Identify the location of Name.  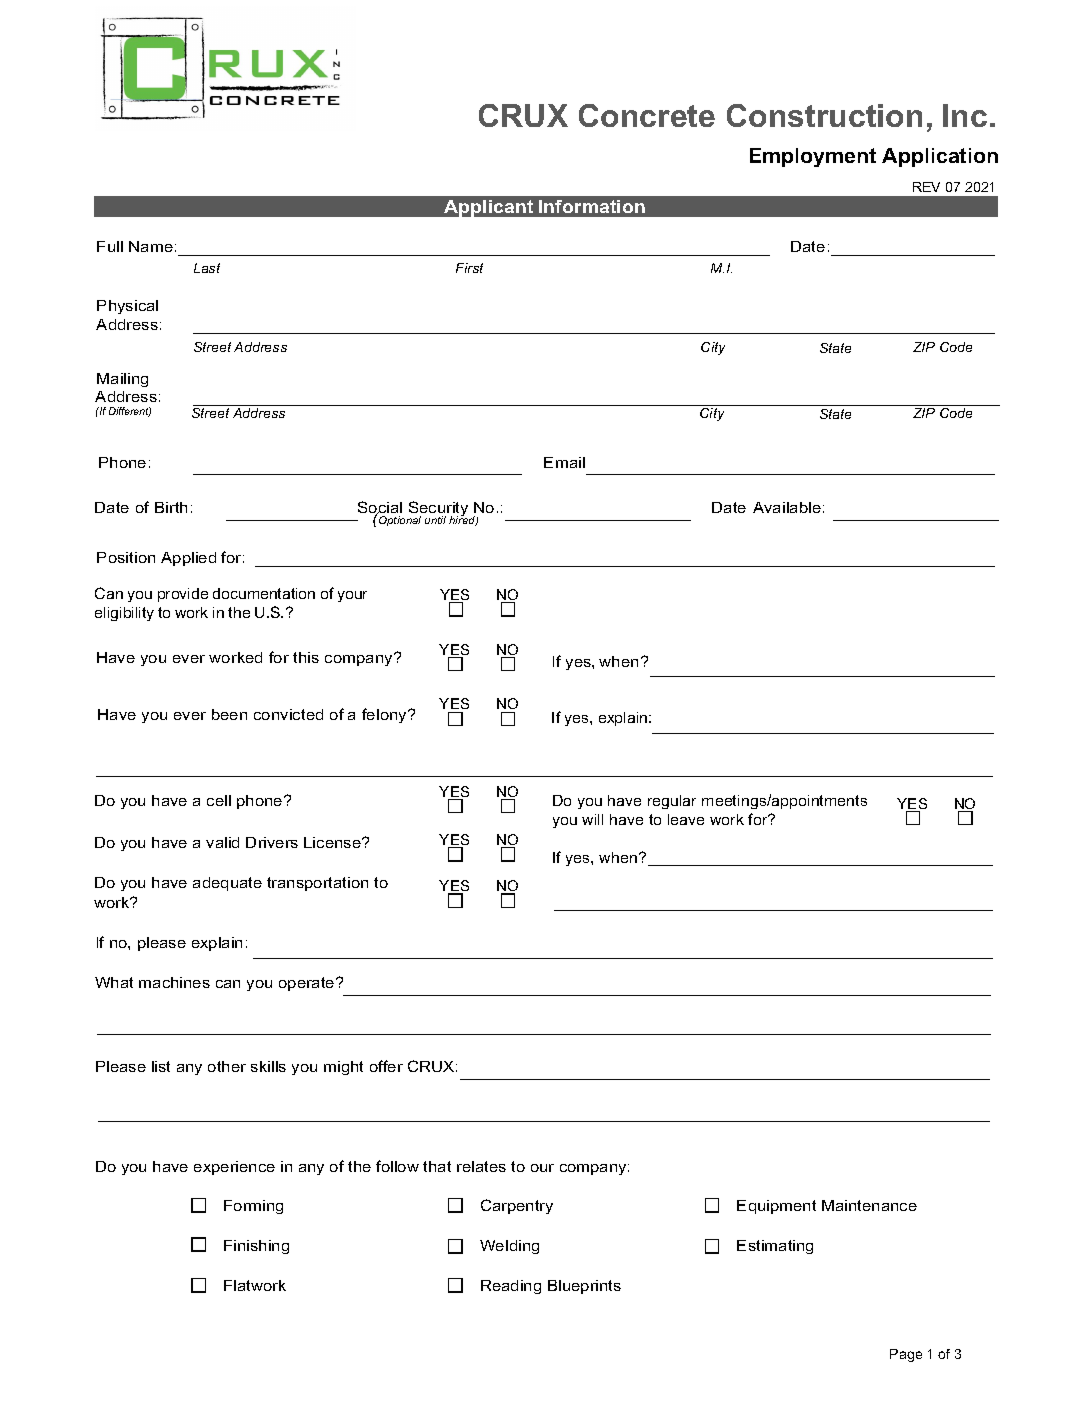
(151, 246).
